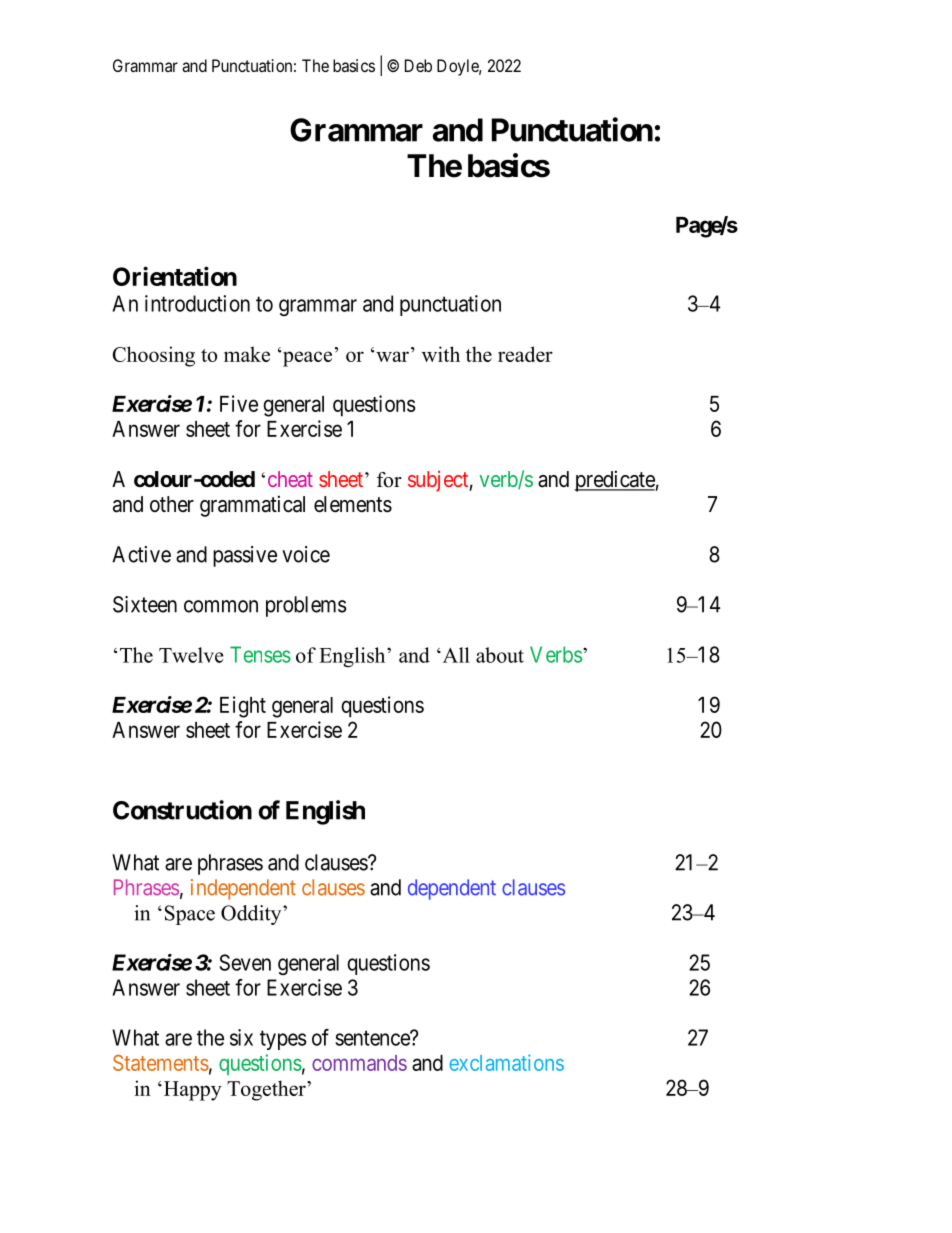  Describe the element at coordinates (441, 354) in the screenshot. I see `with` at that location.
